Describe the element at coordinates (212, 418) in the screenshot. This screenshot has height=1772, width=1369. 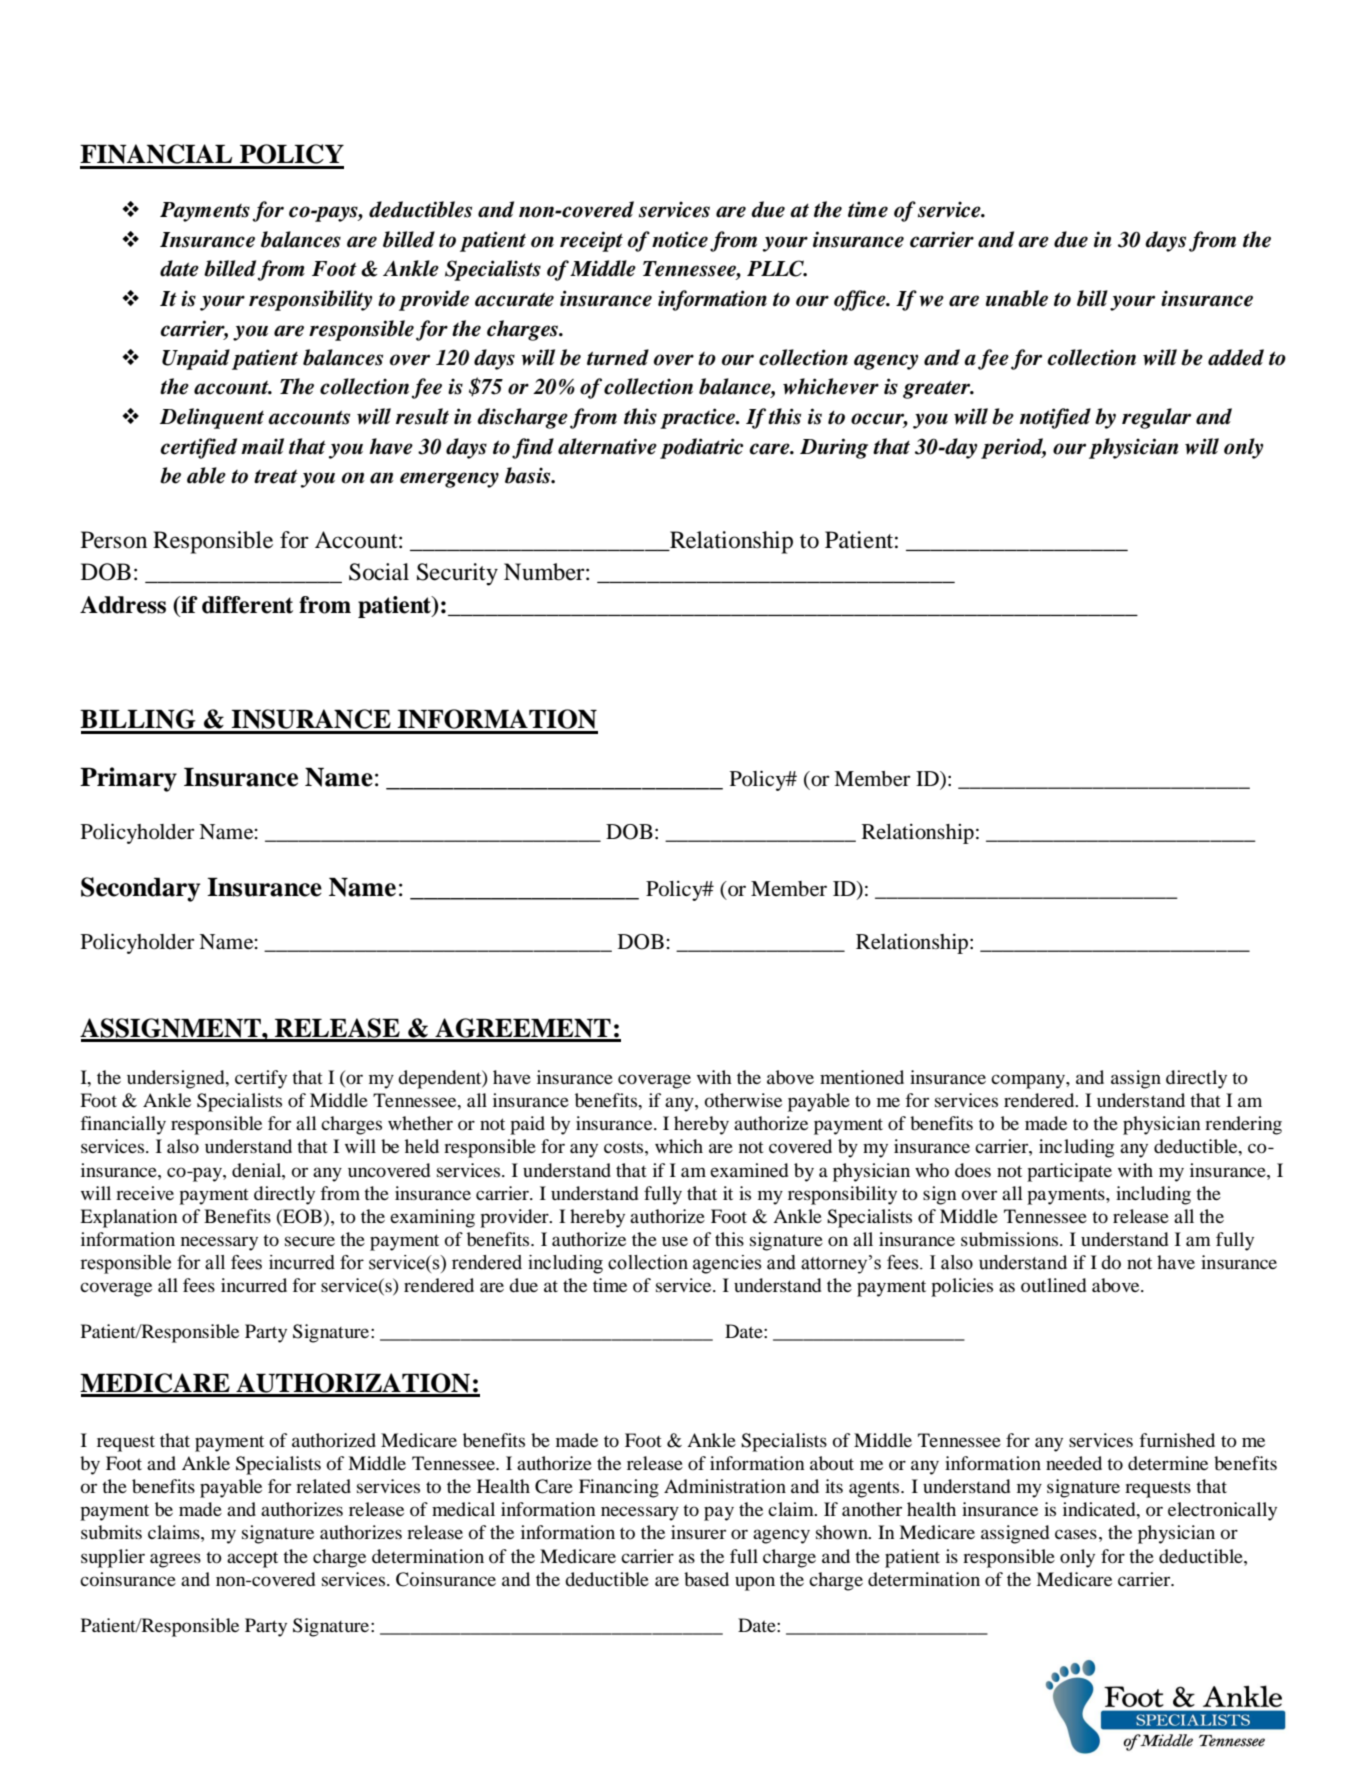
I see `Delinquent` at that location.
